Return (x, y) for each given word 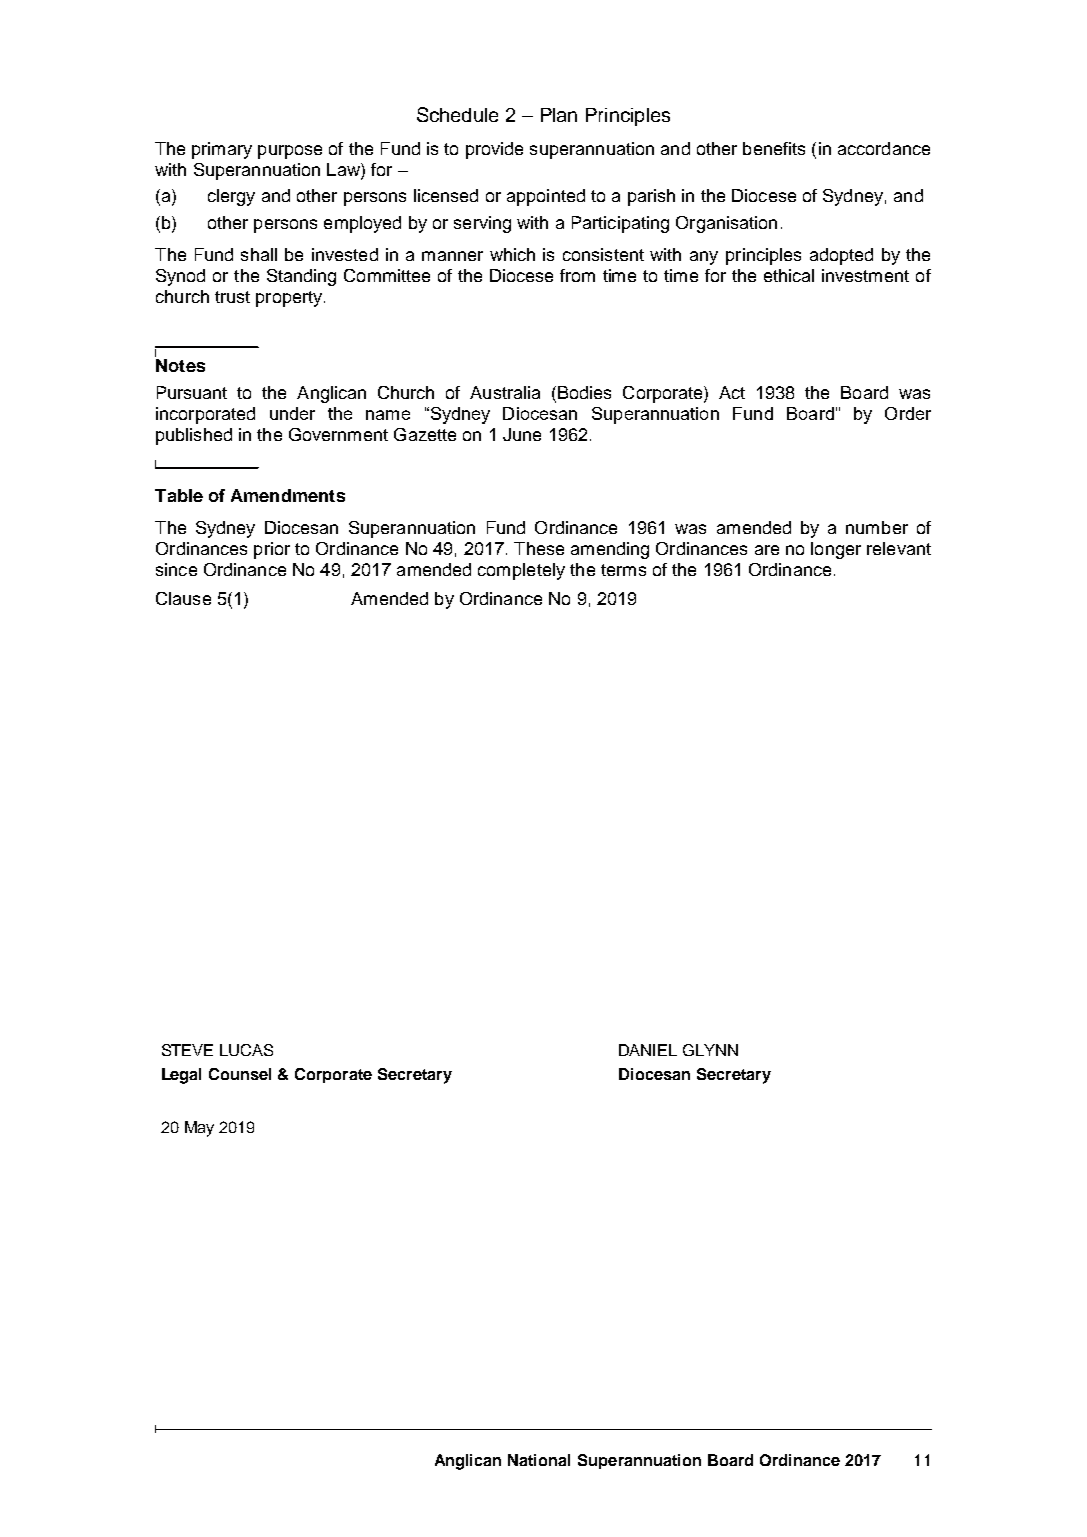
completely (521, 571)
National (539, 1460)
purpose (290, 152)
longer (836, 550)
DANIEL (648, 1050)
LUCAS (246, 1050)
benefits (774, 148)
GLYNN (710, 1050)
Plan (559, 115)
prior (272, 550)
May (199, 1129)
